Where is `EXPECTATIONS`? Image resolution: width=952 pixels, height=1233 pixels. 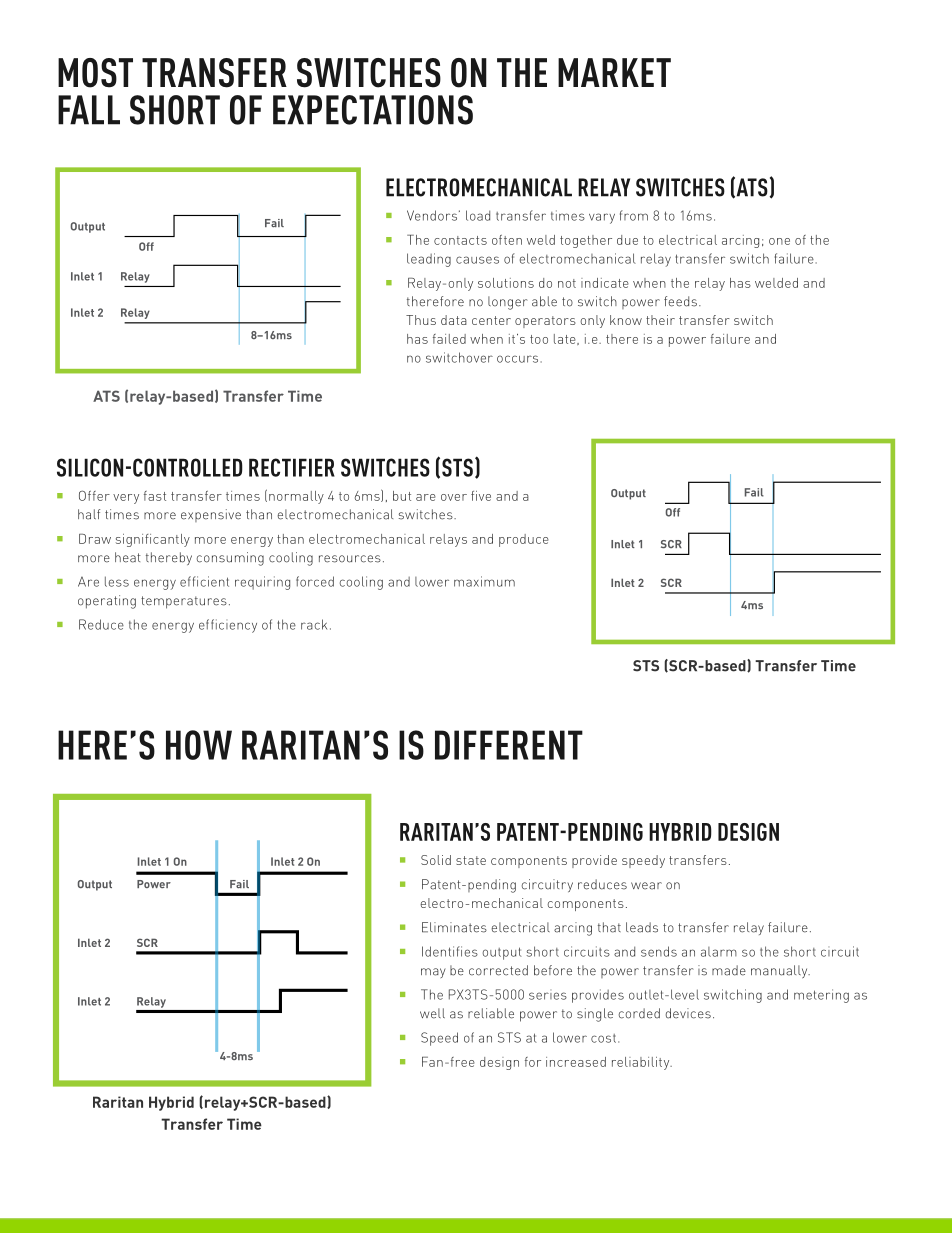 EXPECTATIONS is located at coordinates (373, 110).
